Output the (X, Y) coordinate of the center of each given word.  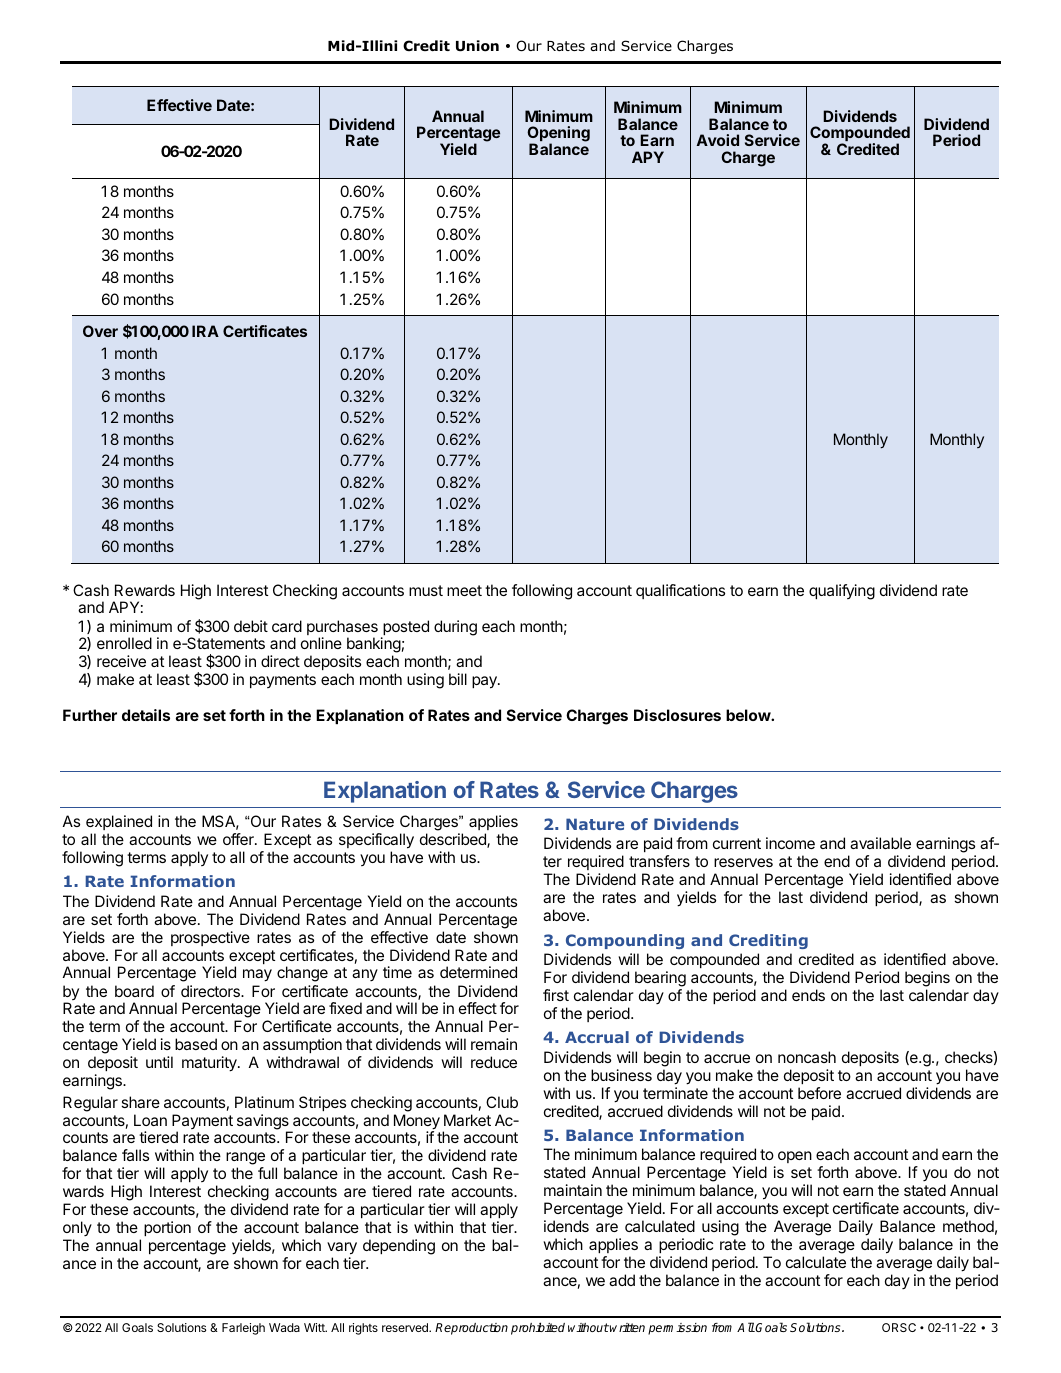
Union (477, 46)
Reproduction (471, 1329)
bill (458, 679)
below (749, 715)
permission (677, 1329)
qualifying (842, 592)
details (146, 715)
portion (167, 1228)
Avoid (718, 140)
